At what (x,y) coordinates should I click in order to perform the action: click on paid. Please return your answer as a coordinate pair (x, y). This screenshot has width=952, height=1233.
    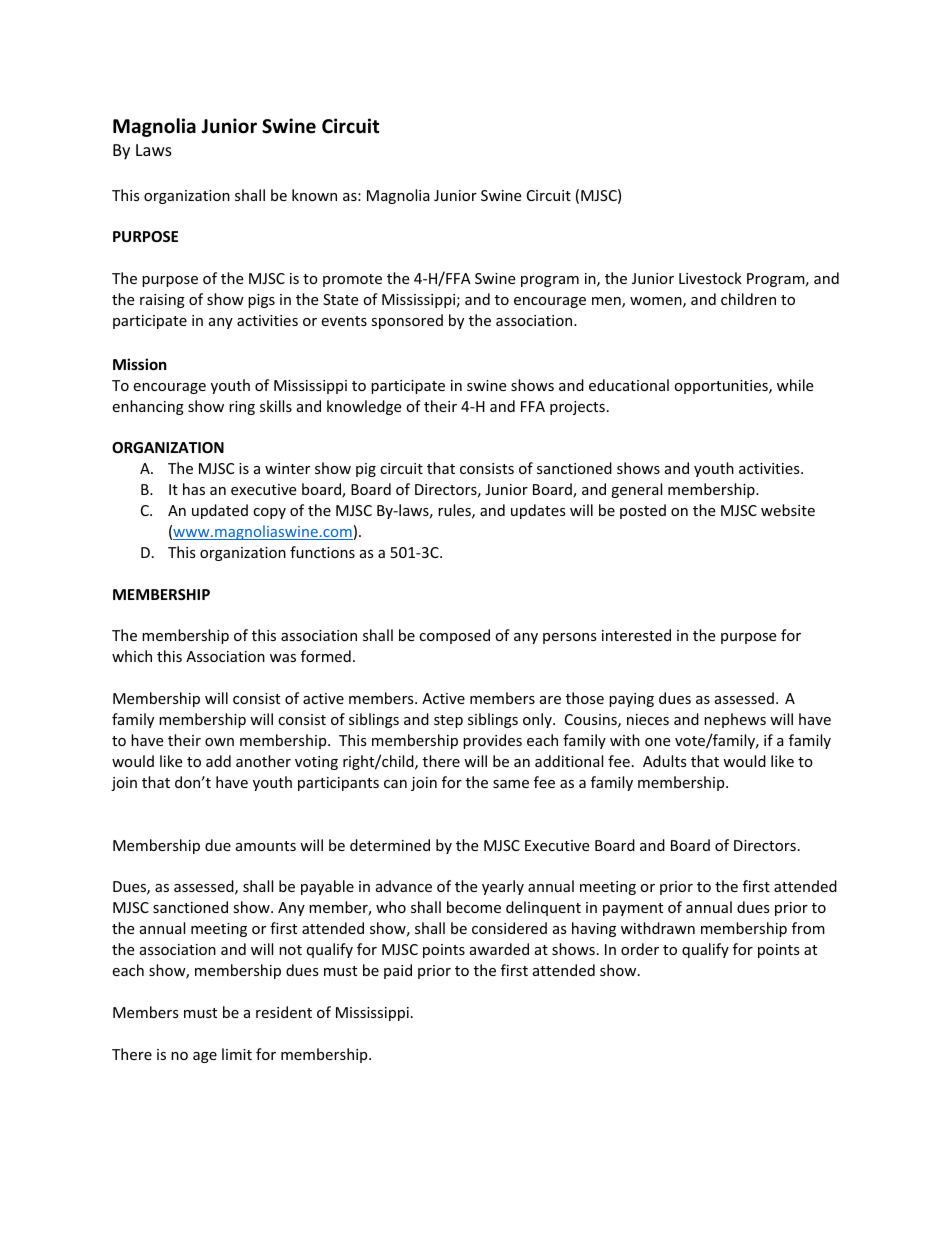
    Looking at the image, I should click on (398, 971).
